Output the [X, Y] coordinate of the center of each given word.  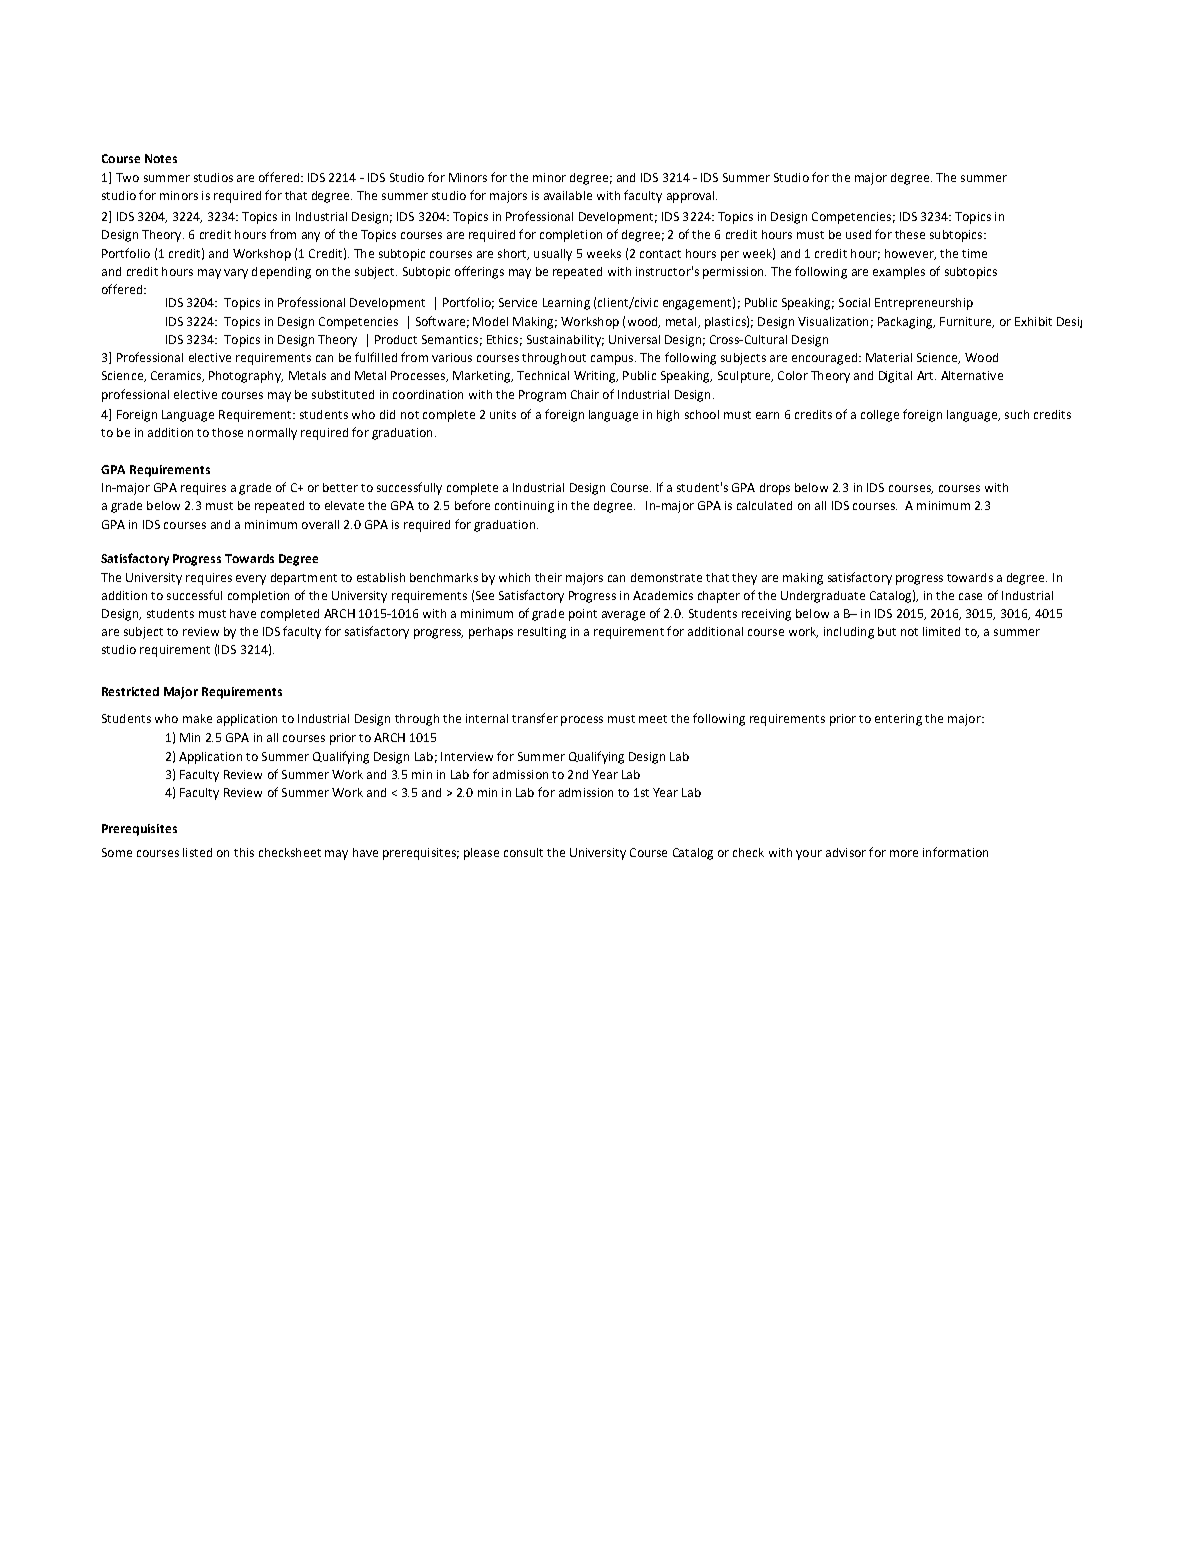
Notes [161, 158]
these [910, 234]
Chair [585, 394]
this [244, 852]
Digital [895, 377]
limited [941, 631]
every [251, 580]
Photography [246, 377]
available [568, 195]
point [583, 615]
